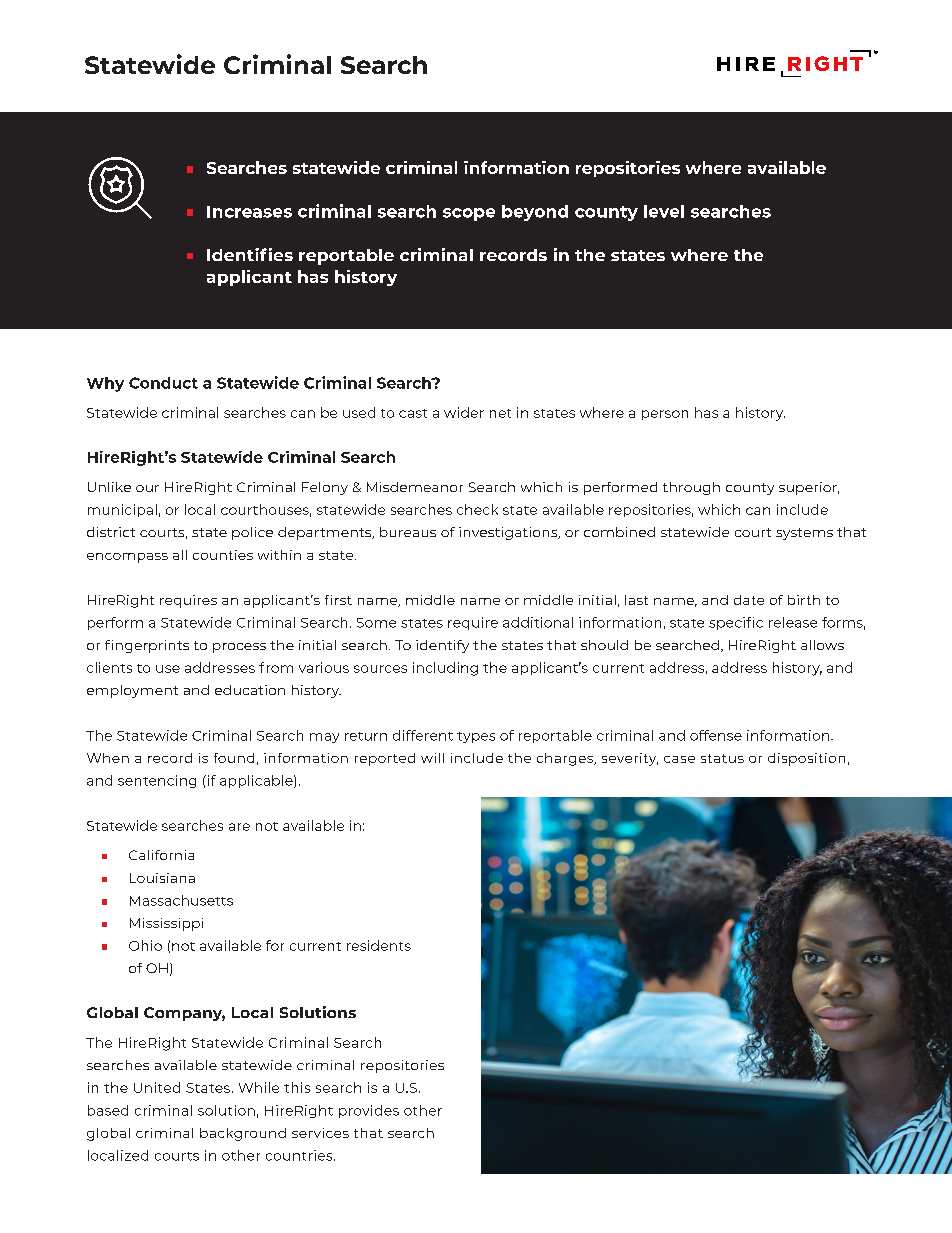 The height and width of the screenshot is (1233, 952). I want to click on education, so click(250, 690).
